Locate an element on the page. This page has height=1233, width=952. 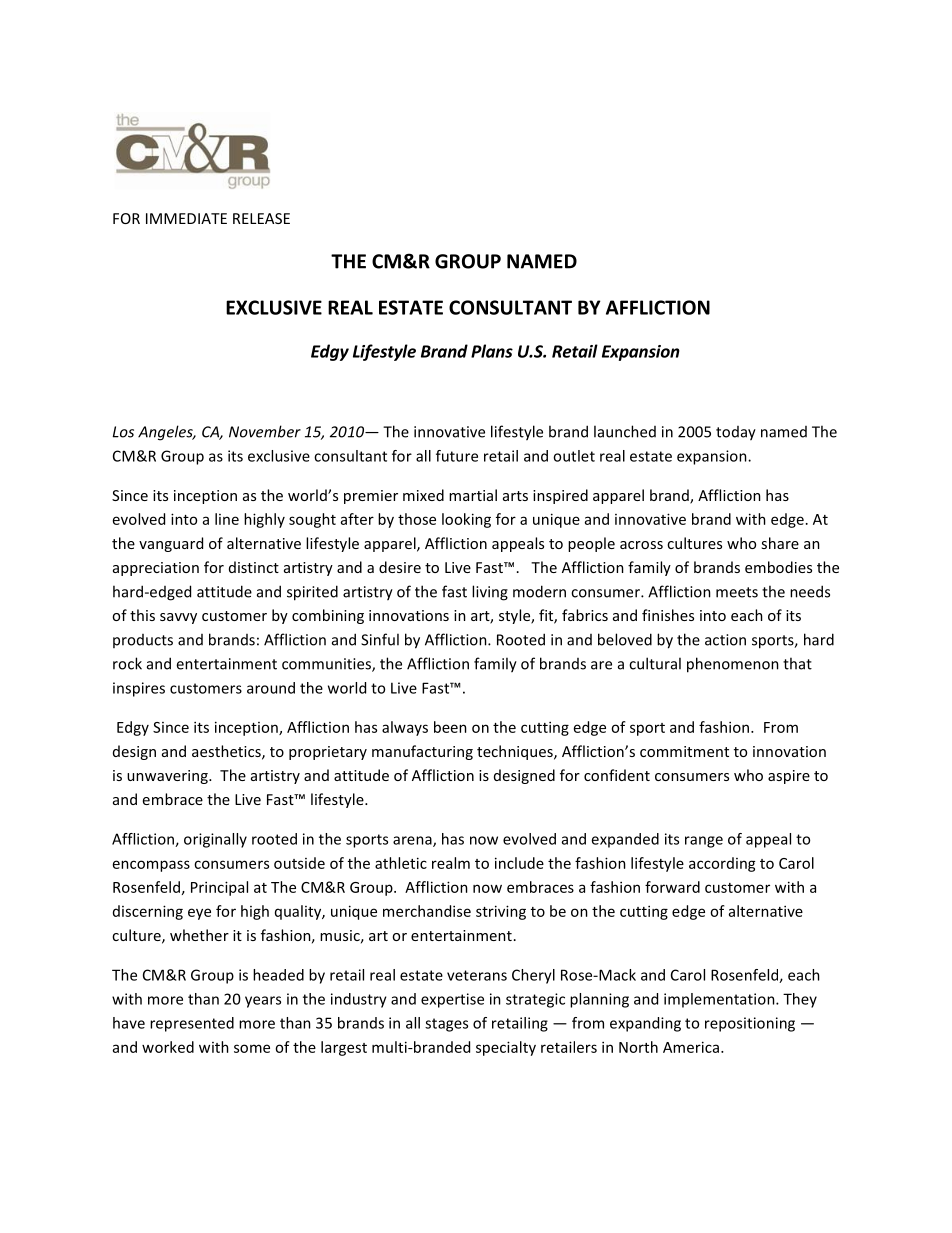
today is located at coordinates (736, 433).
